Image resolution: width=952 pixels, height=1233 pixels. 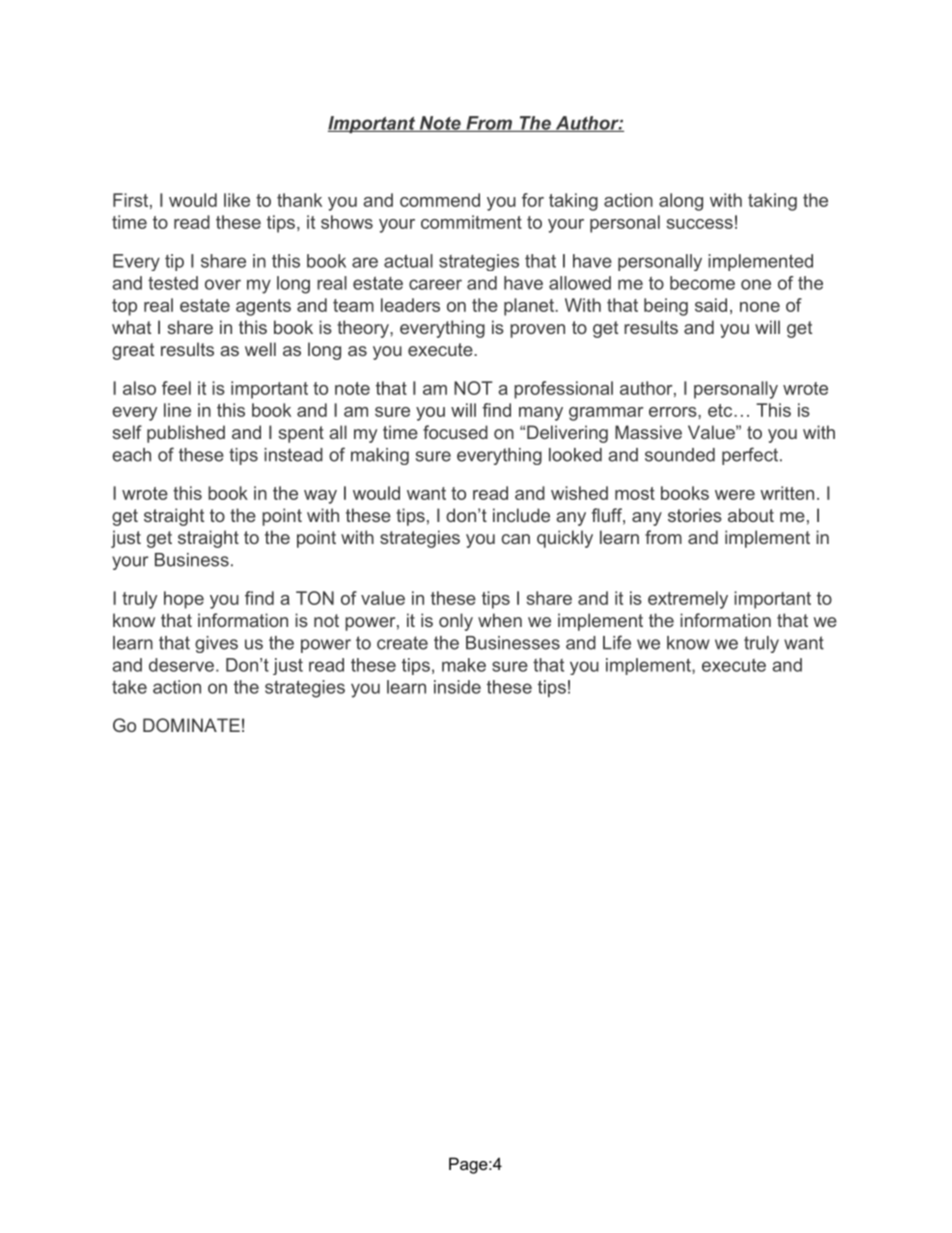 I want to click on focused, so click(x=455, y=432).
